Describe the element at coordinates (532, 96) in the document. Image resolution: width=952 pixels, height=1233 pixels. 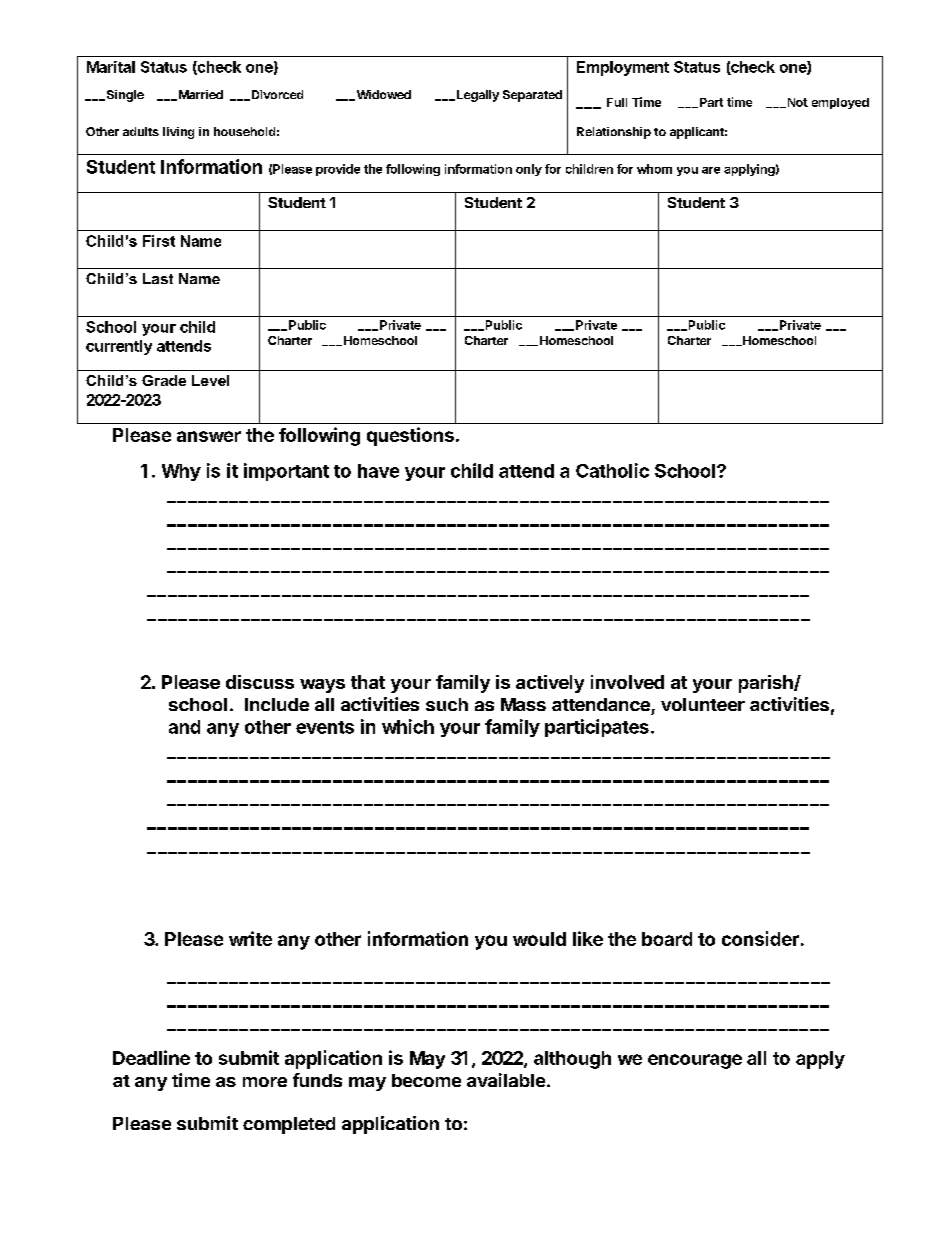
I see `Separated` at that location.
